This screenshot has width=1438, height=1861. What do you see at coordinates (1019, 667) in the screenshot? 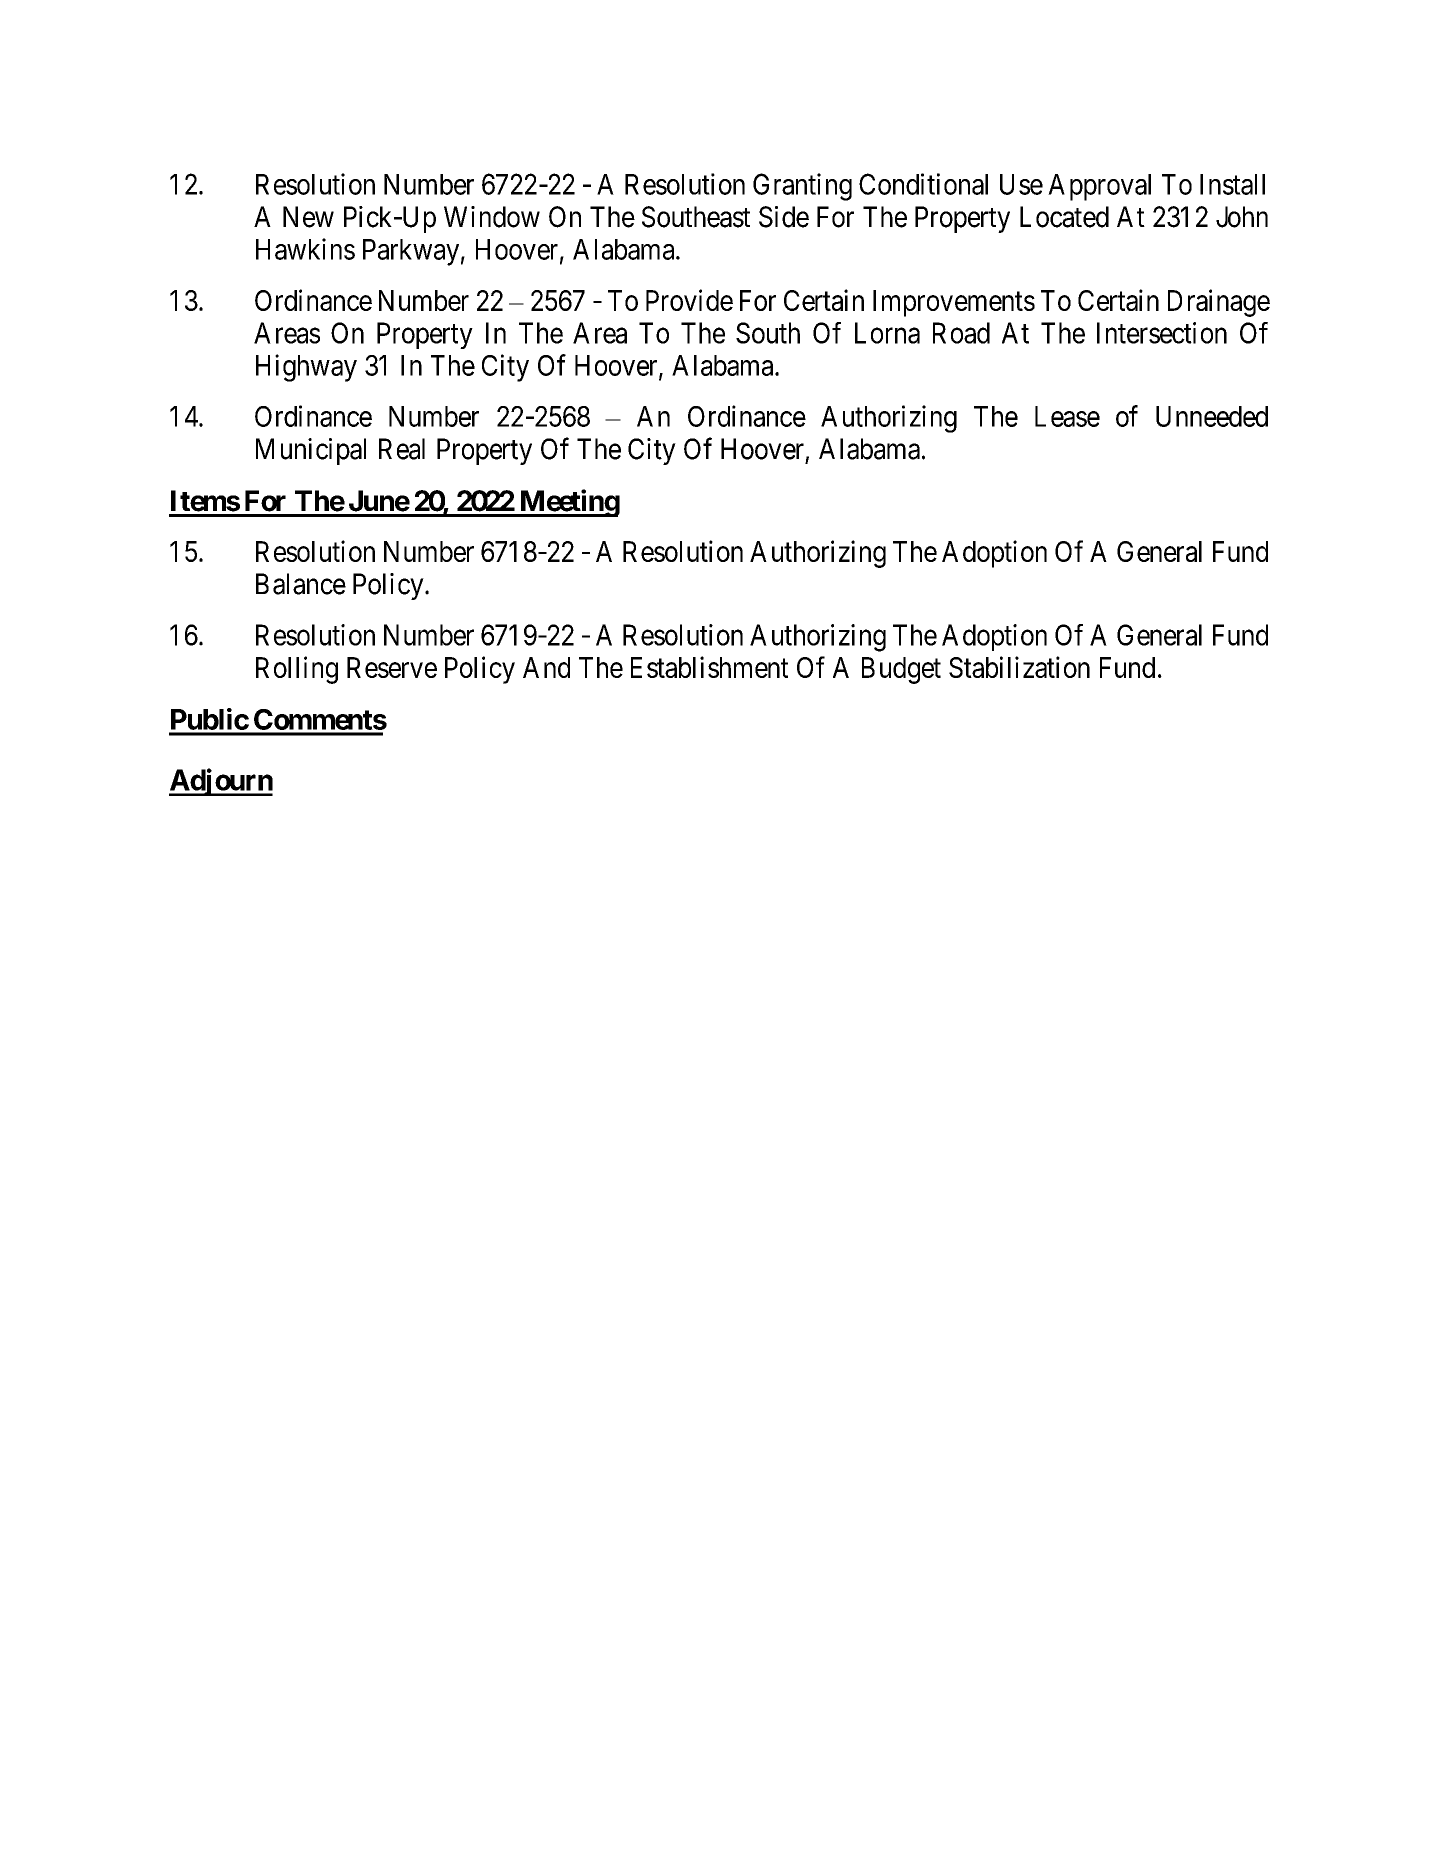
I see `Stabilization` at bounding box center [1019, 667].
